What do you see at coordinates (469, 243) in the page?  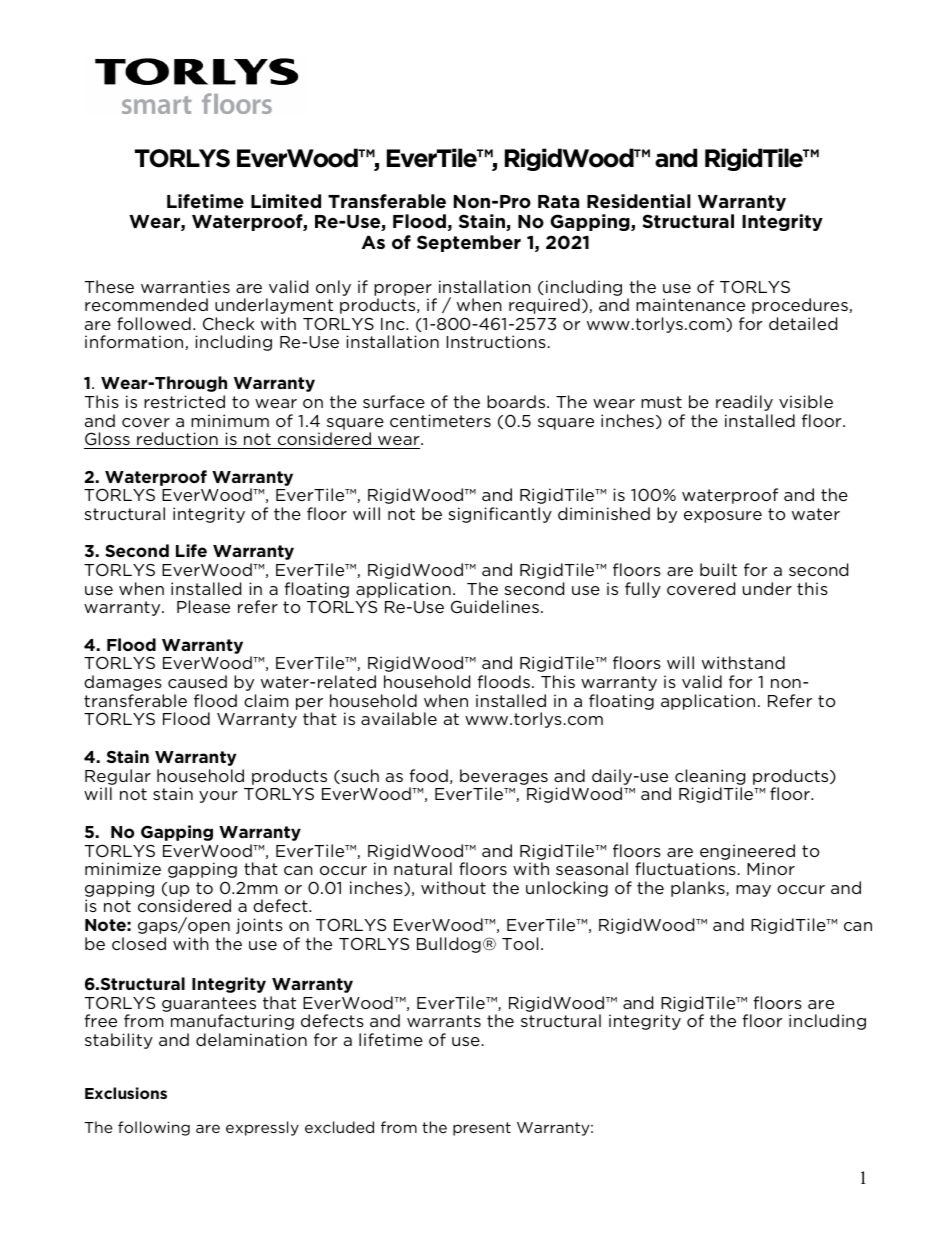 I see `September` at bounding box center [469, 243].
